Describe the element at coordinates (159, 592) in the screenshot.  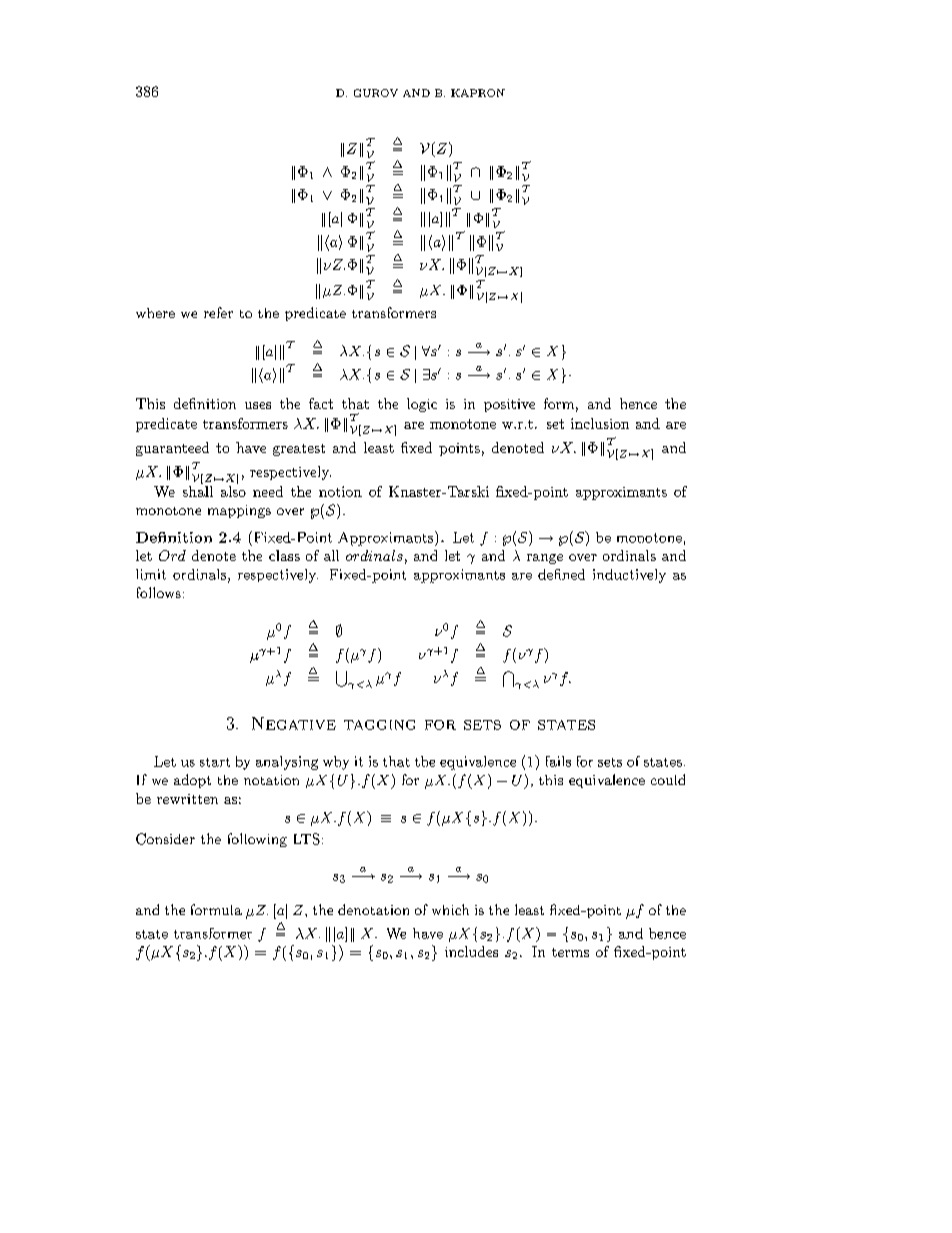
I see `follows` at that location.
